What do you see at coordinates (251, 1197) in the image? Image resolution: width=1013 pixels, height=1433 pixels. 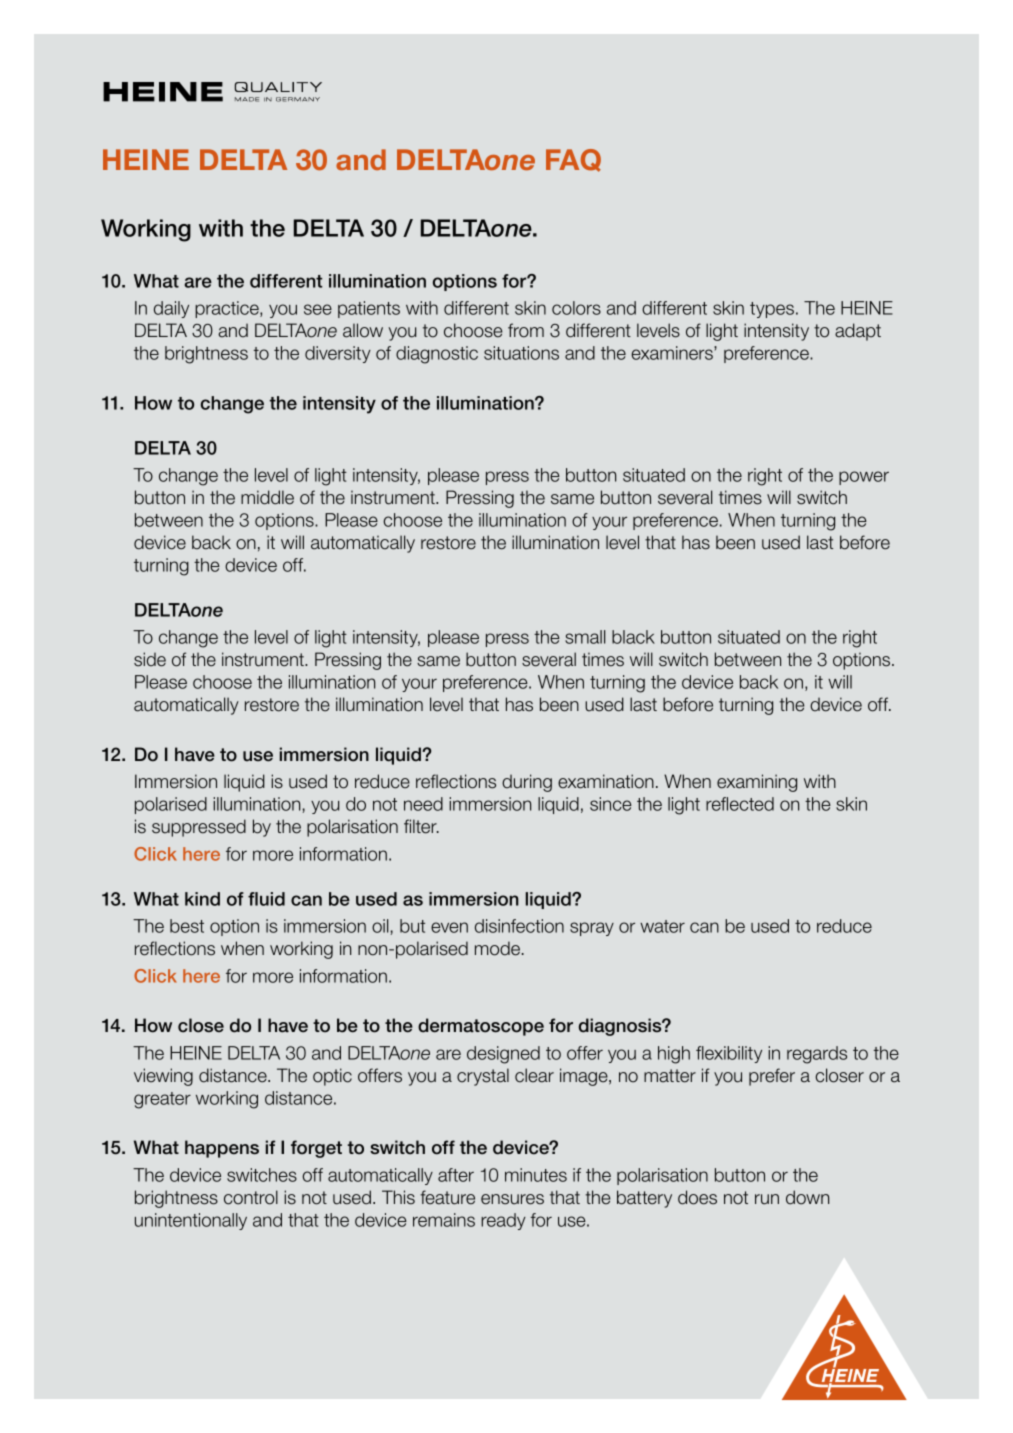 I see `control` at bounding box center [251, 1197].
